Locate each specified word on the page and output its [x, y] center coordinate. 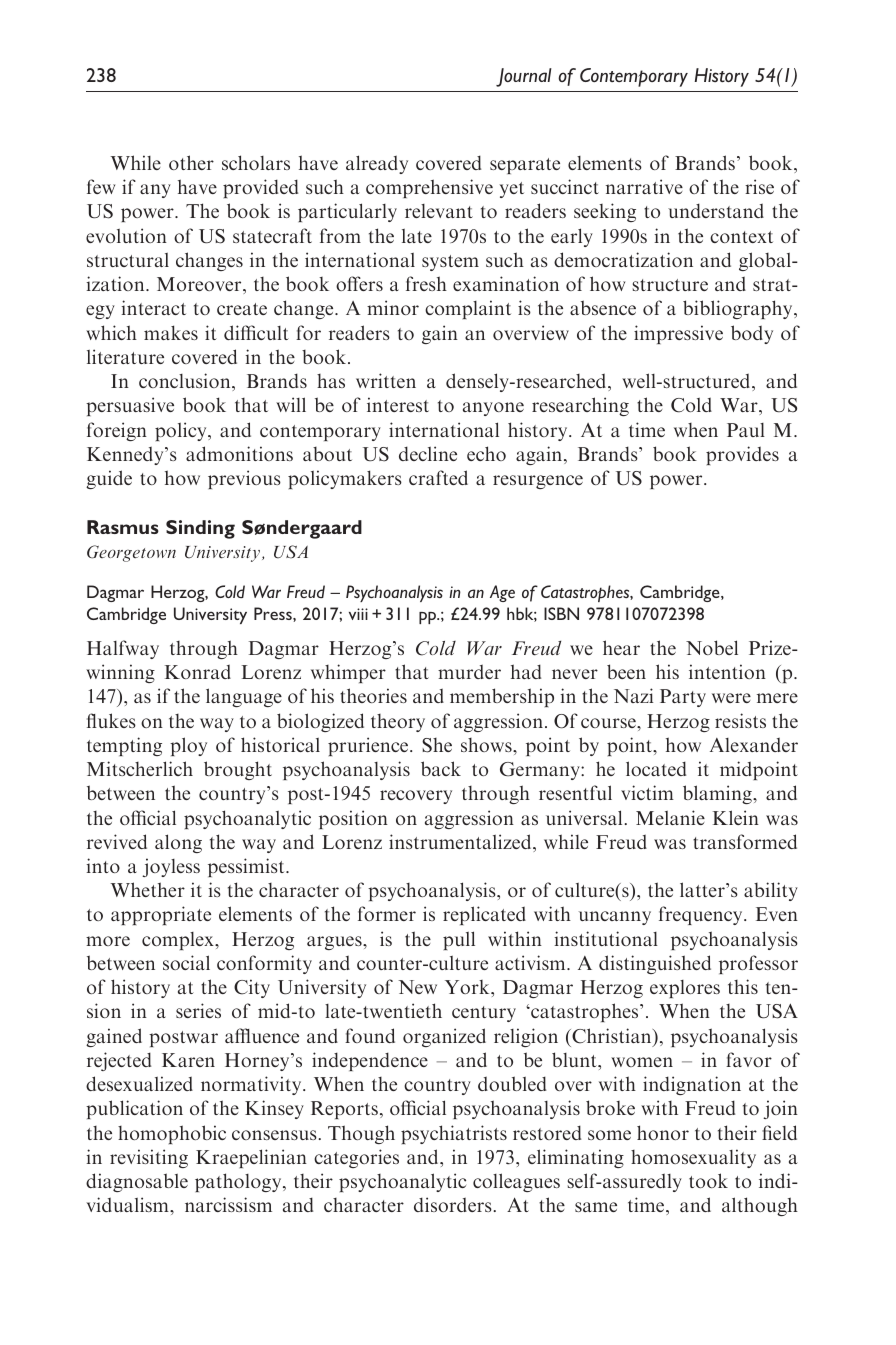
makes [171, 332]
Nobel [712, 647]
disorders [453, 1204]
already [377, 164]
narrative [644, 186]
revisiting [149, 1158]
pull [459, 940]
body [752, 334]
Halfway [123, 649]
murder [469, 671]
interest [398, 404]
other [191, 162]
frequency [702, 915]
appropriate [161, 915]
